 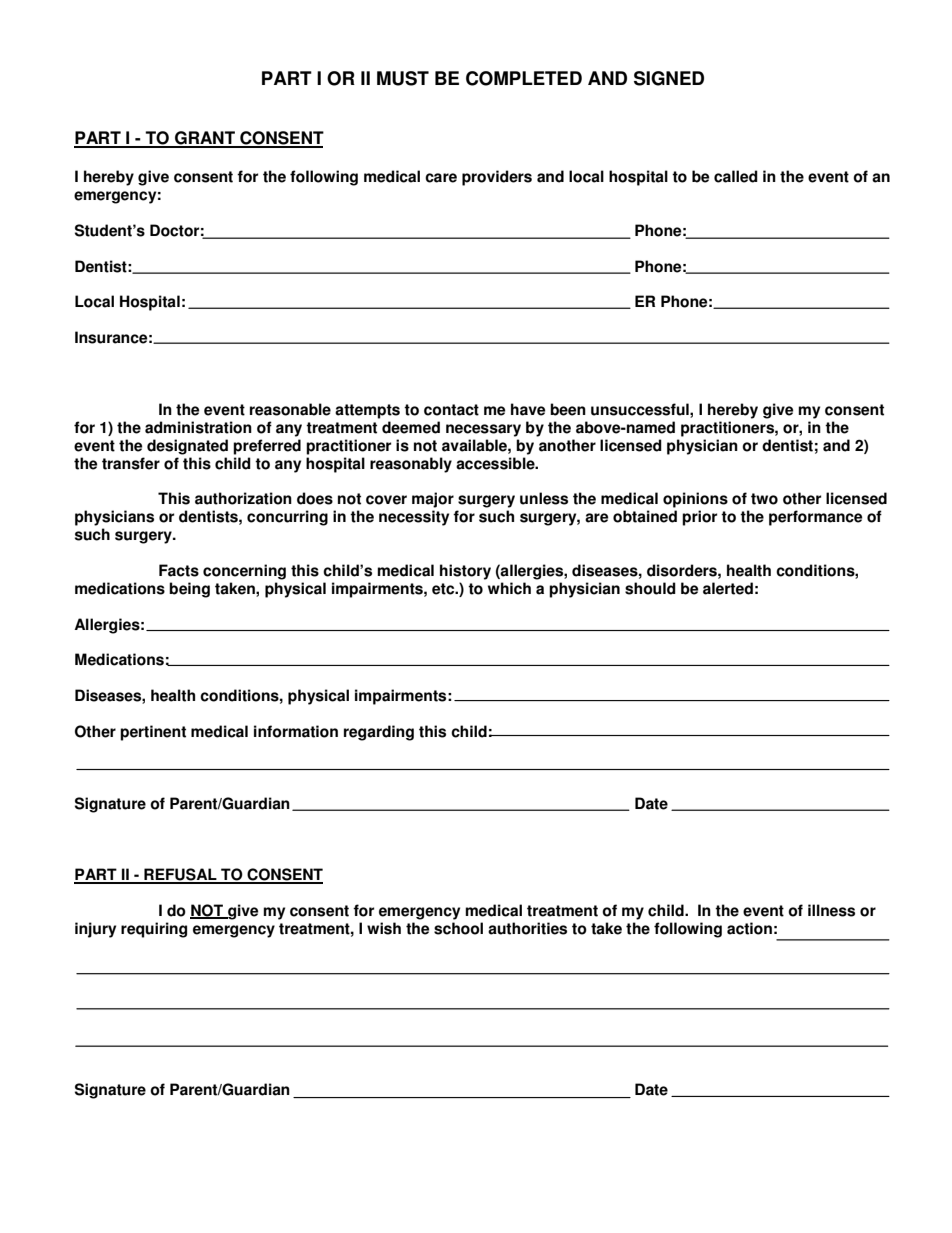 I want to click on being, so click(x=189, y=590).
